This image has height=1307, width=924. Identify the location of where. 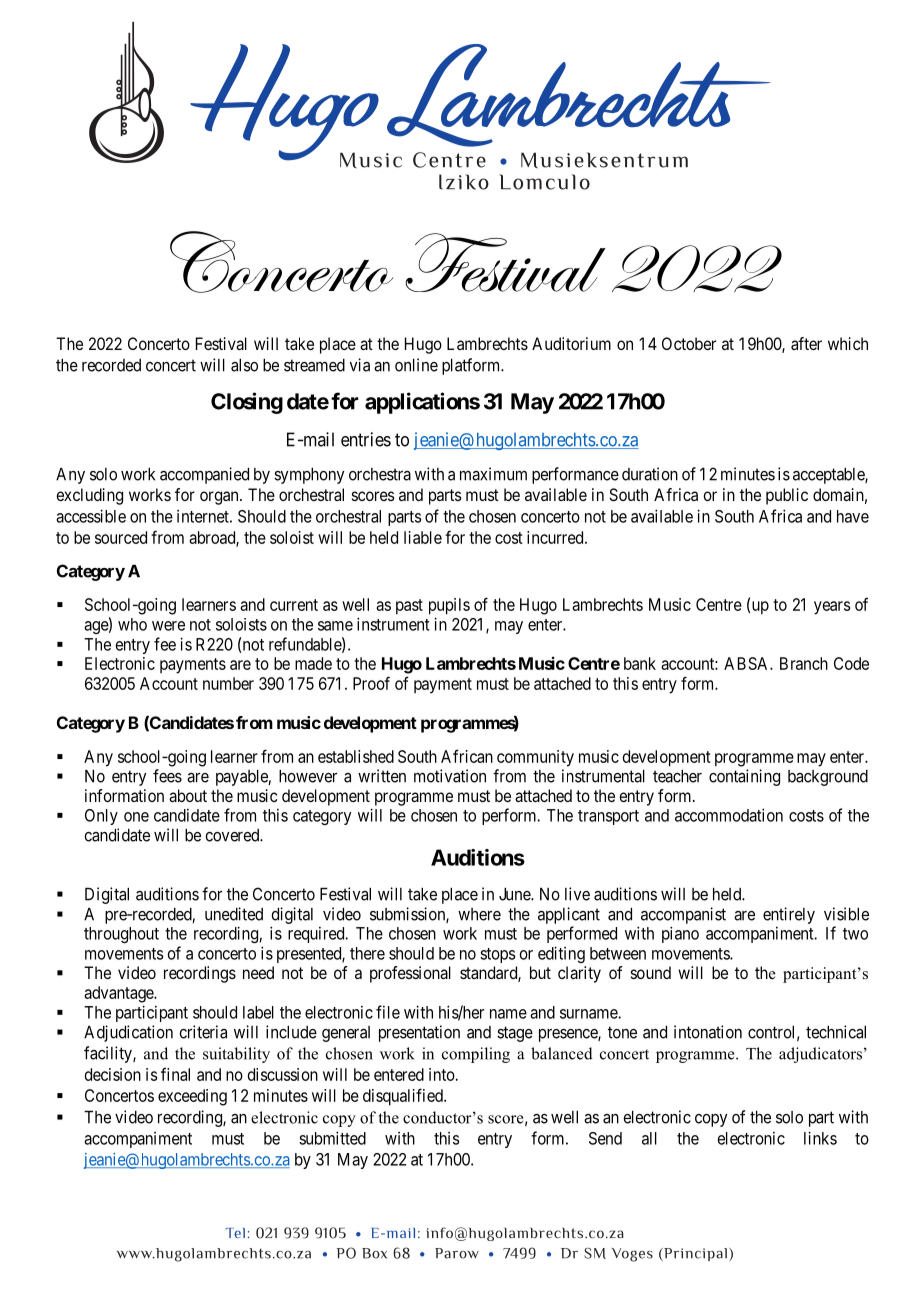
(479, 914).
